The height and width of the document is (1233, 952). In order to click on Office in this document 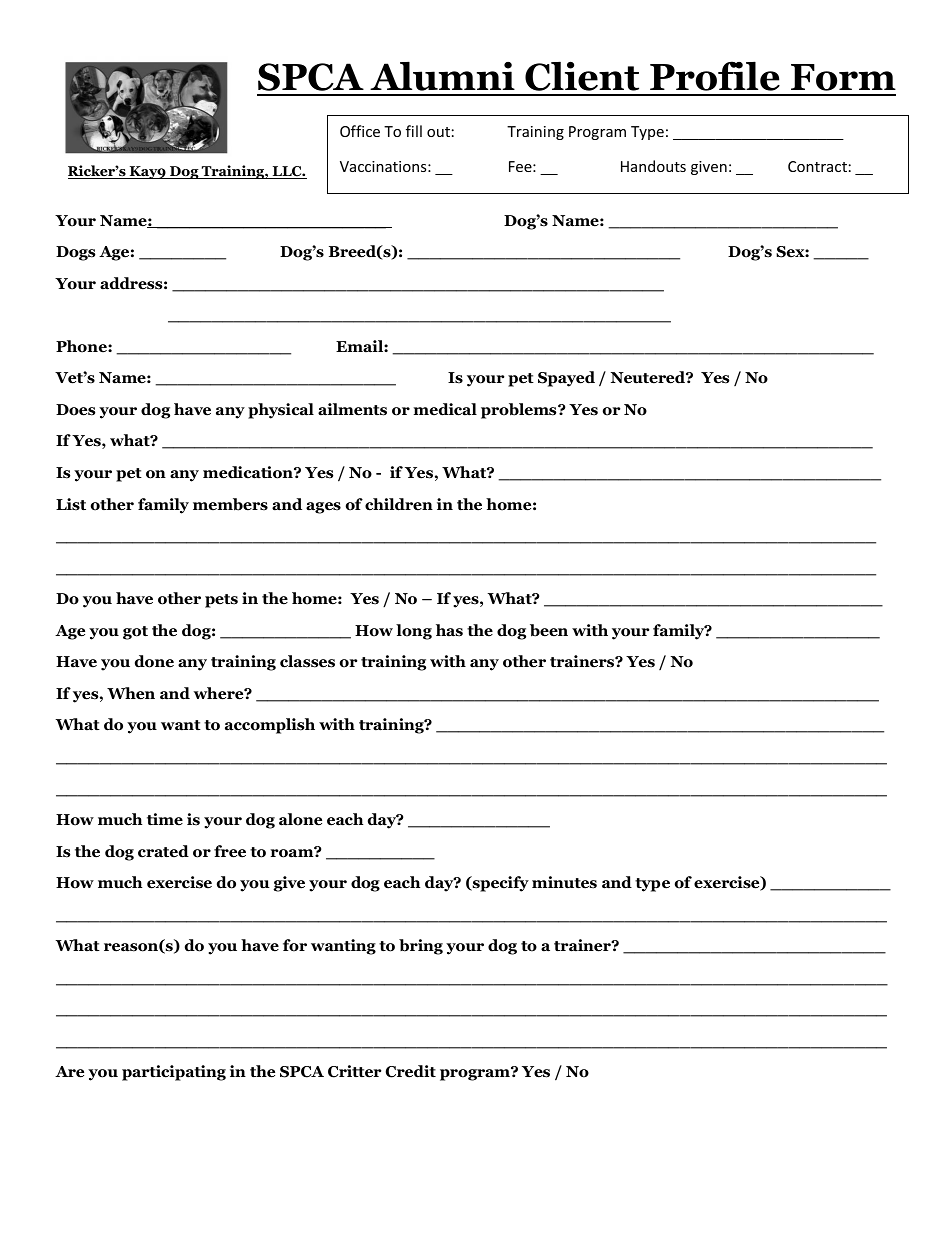, I will do `click(360, 131)`.
